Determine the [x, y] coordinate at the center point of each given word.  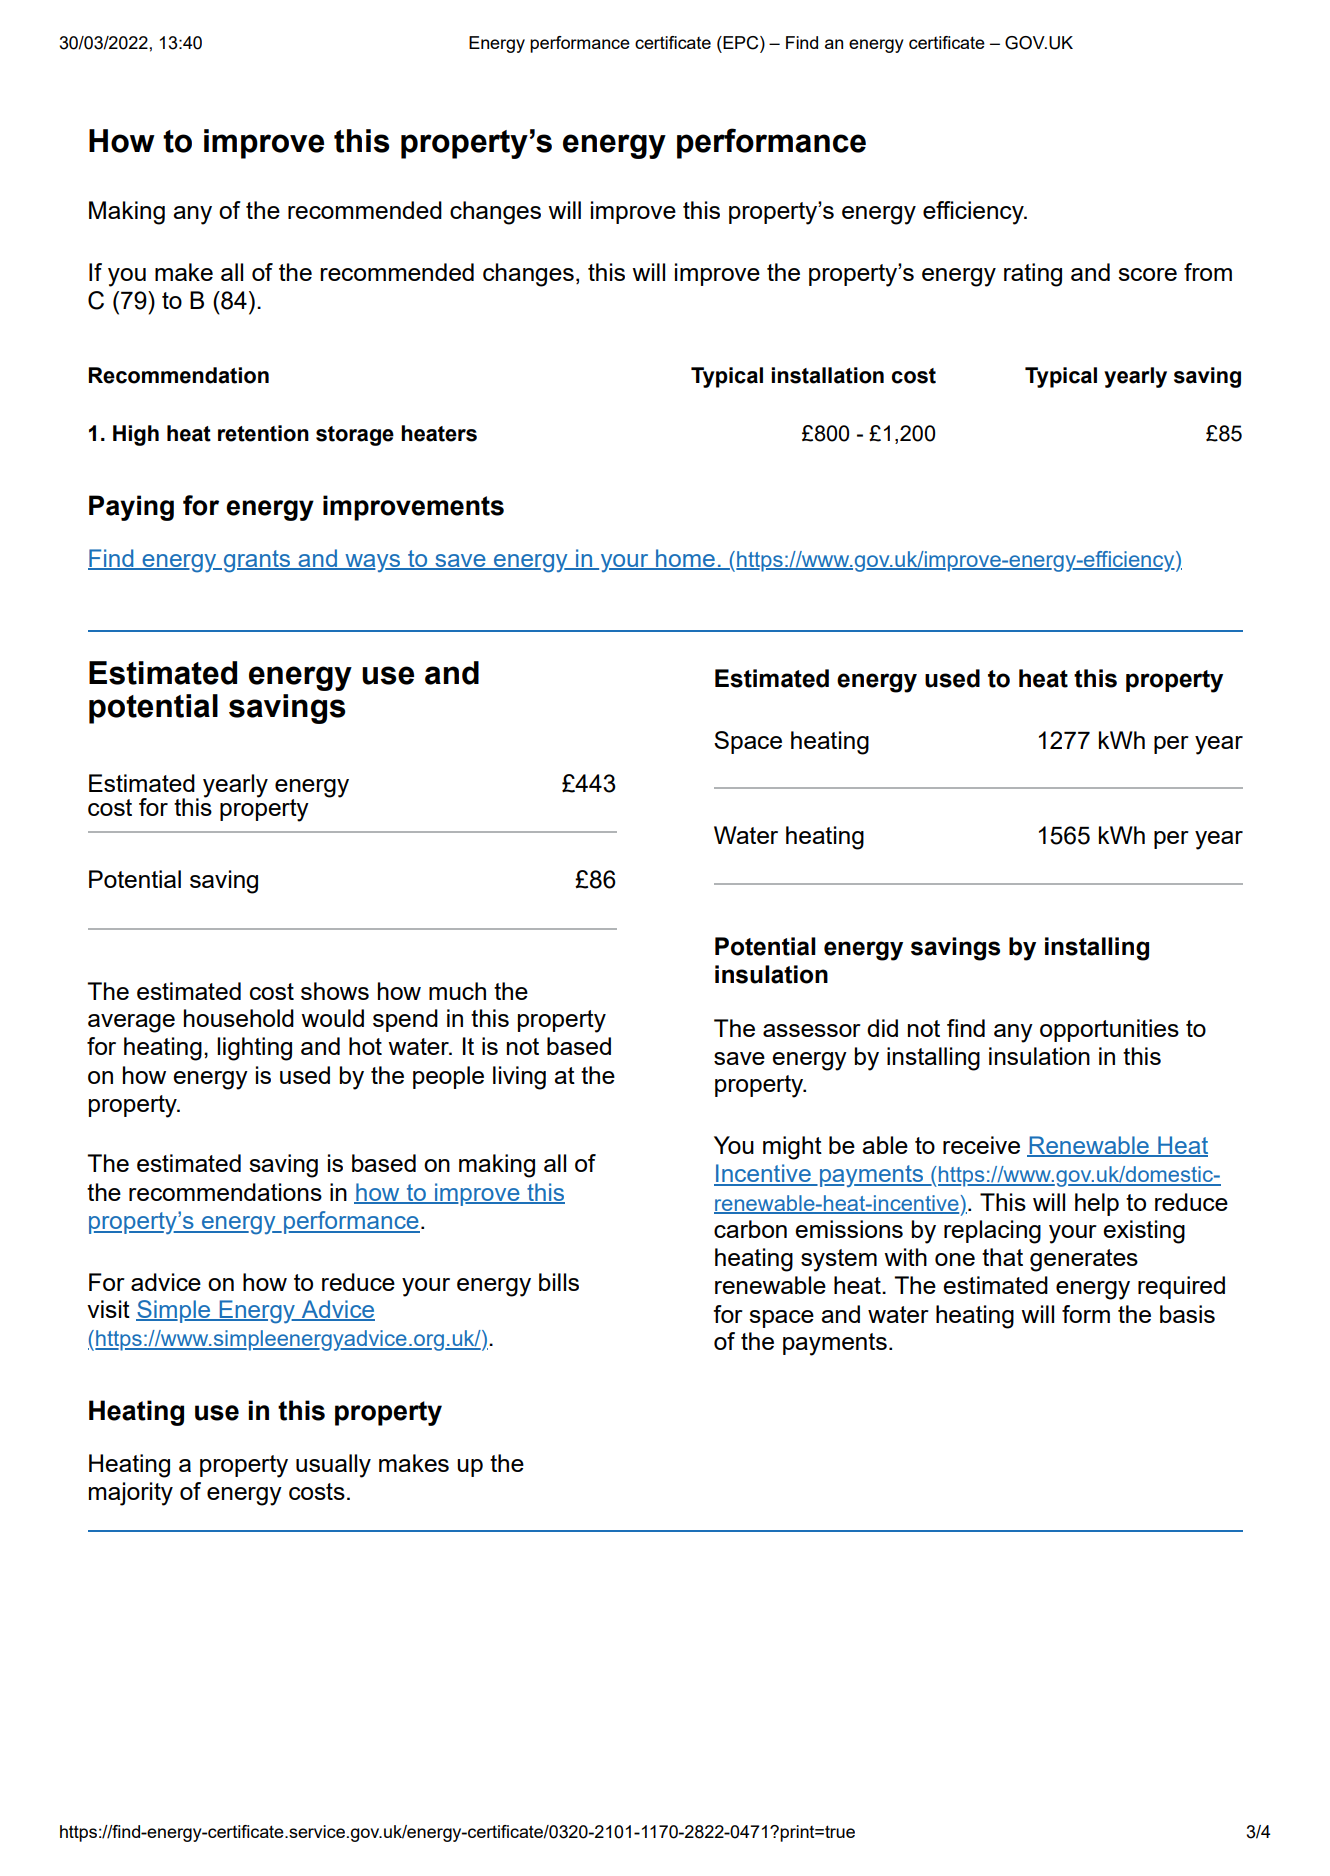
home [685, 559]
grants [258, 561]
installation [827, 375]
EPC [741, 44]
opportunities [1109, 1030]
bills [559, 1282]
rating [1033, 275]
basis [1187, 1314]
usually [333, 1466]
